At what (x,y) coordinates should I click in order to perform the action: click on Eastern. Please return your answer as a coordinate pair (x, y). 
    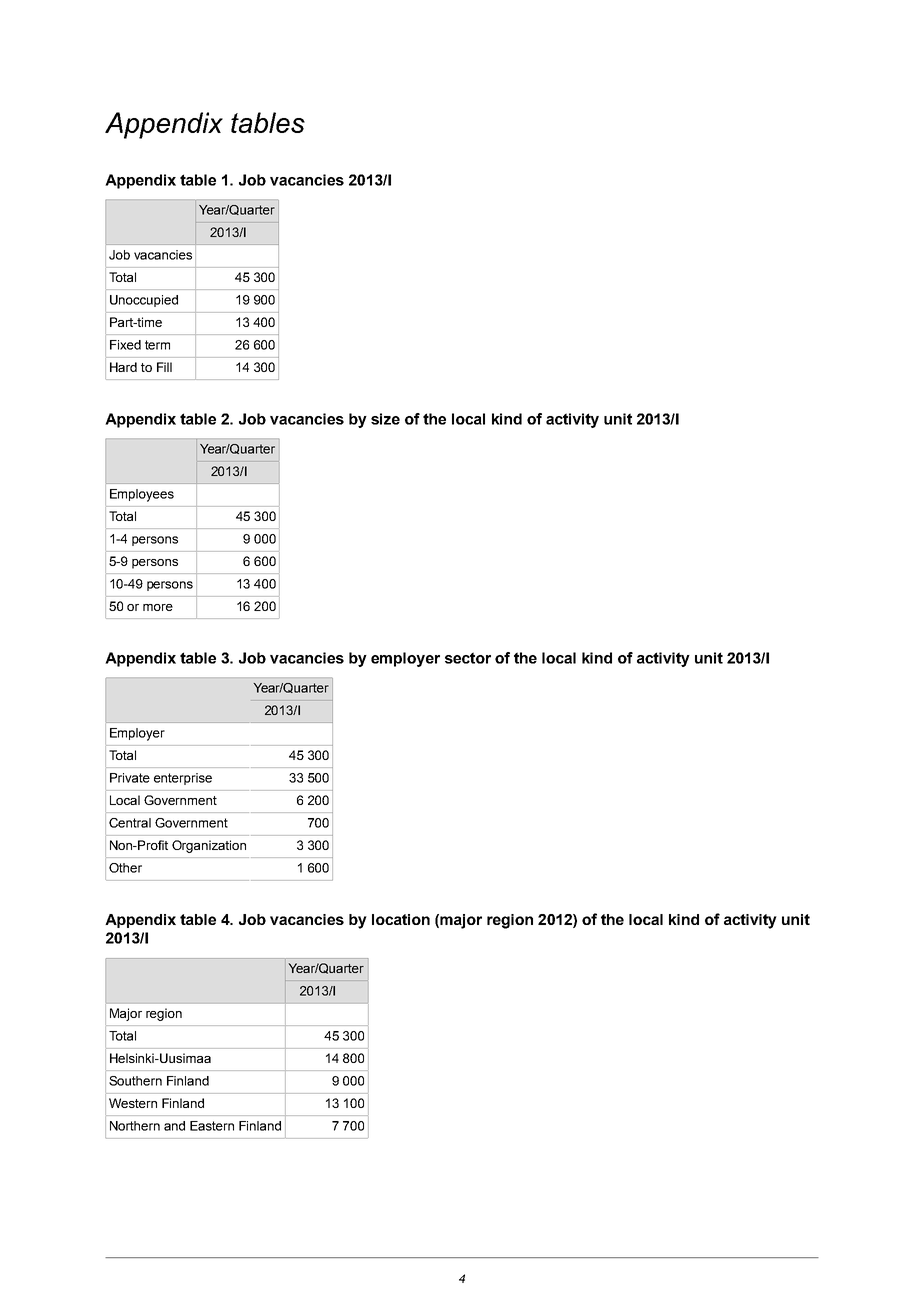
    Looking at the image, I should click on (212, 1126).
